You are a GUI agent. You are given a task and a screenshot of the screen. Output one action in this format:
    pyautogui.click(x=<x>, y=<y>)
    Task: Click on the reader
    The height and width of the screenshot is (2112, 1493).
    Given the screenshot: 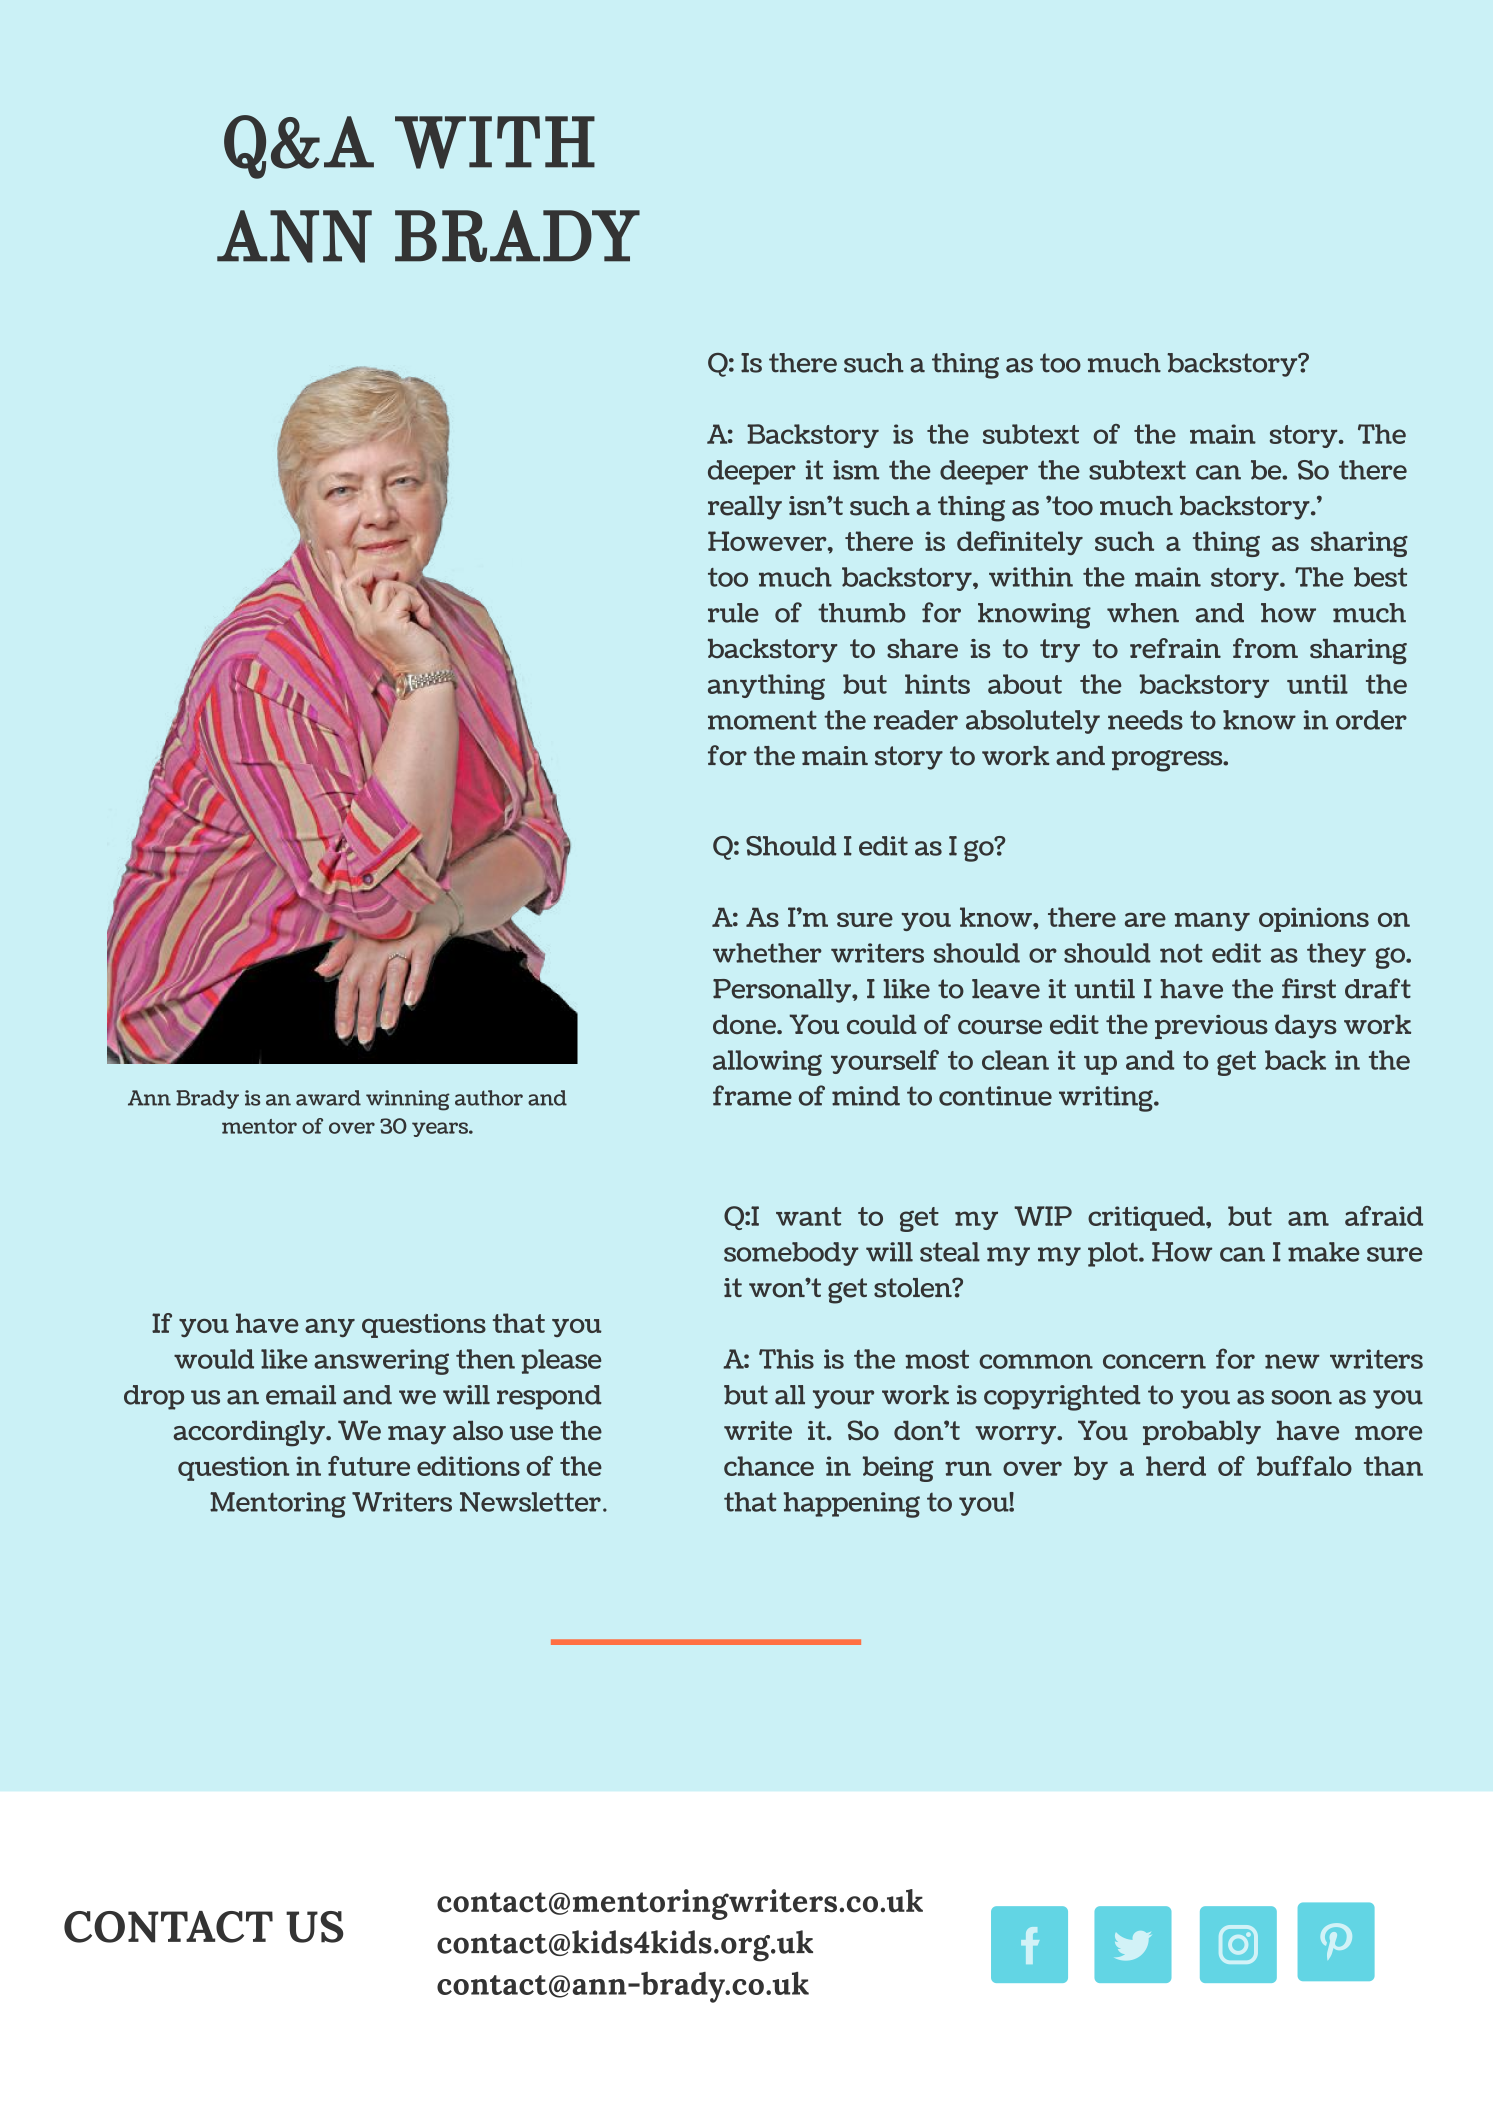 What is the action you would take?
    pyautogui.click(x=916, y=720)
